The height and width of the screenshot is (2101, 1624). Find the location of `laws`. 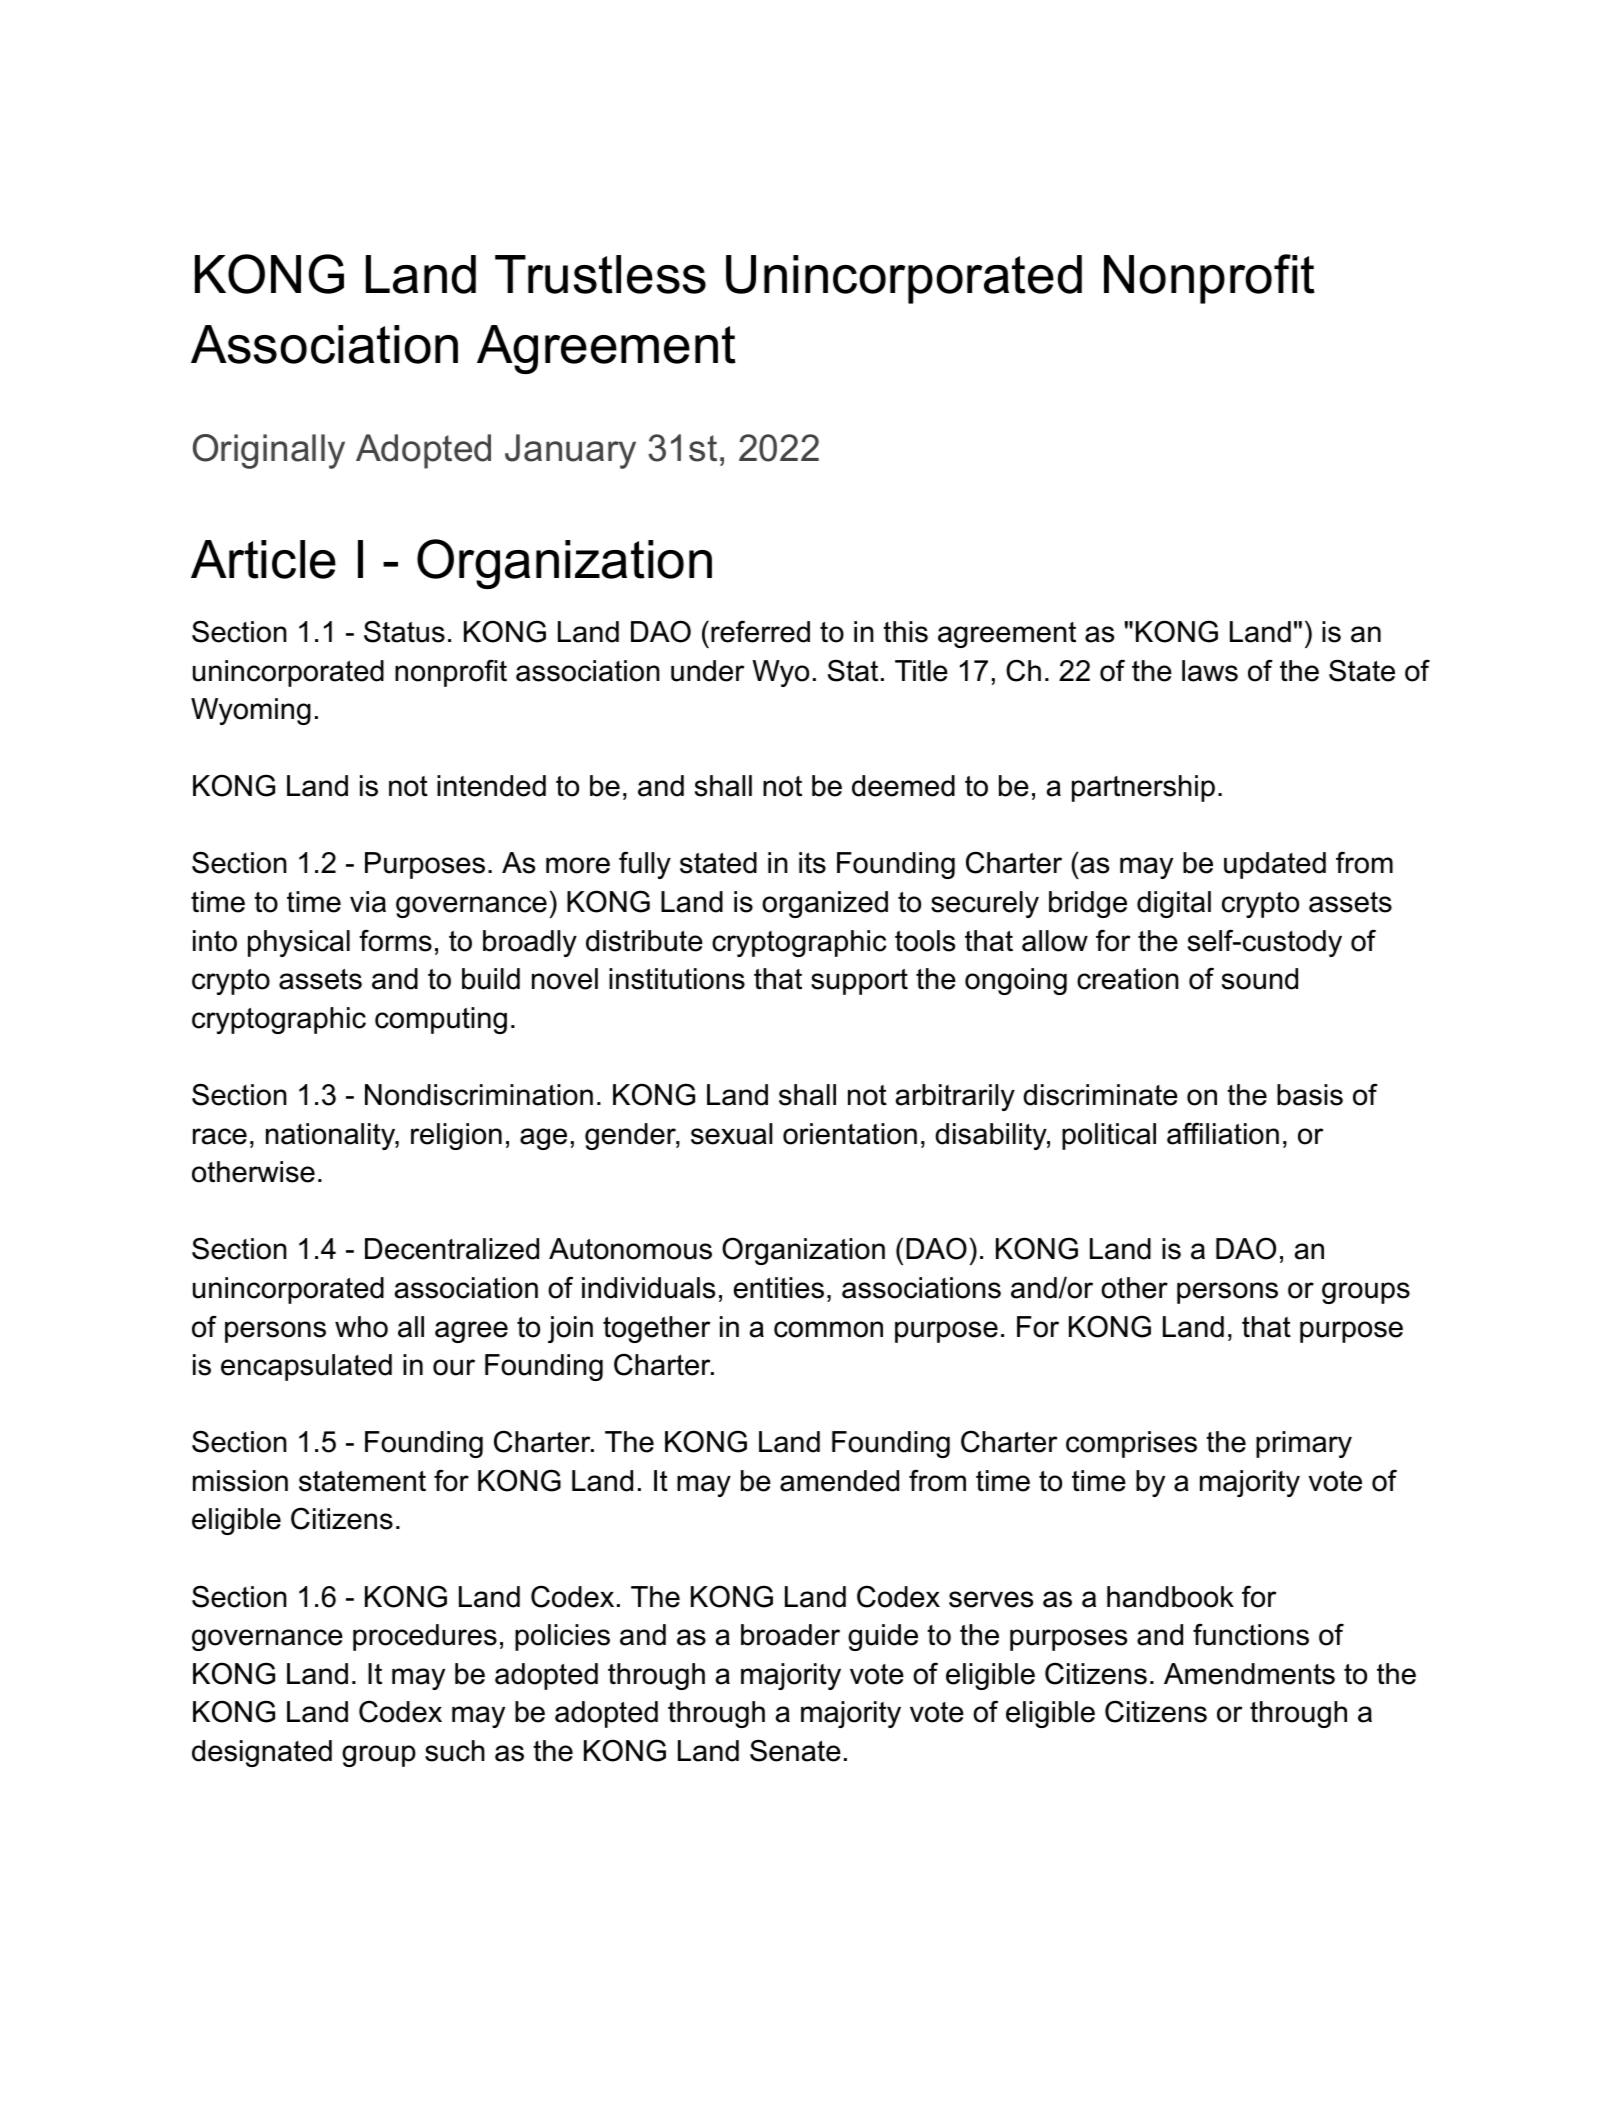

laws is located at coordinates (1210, 671).
